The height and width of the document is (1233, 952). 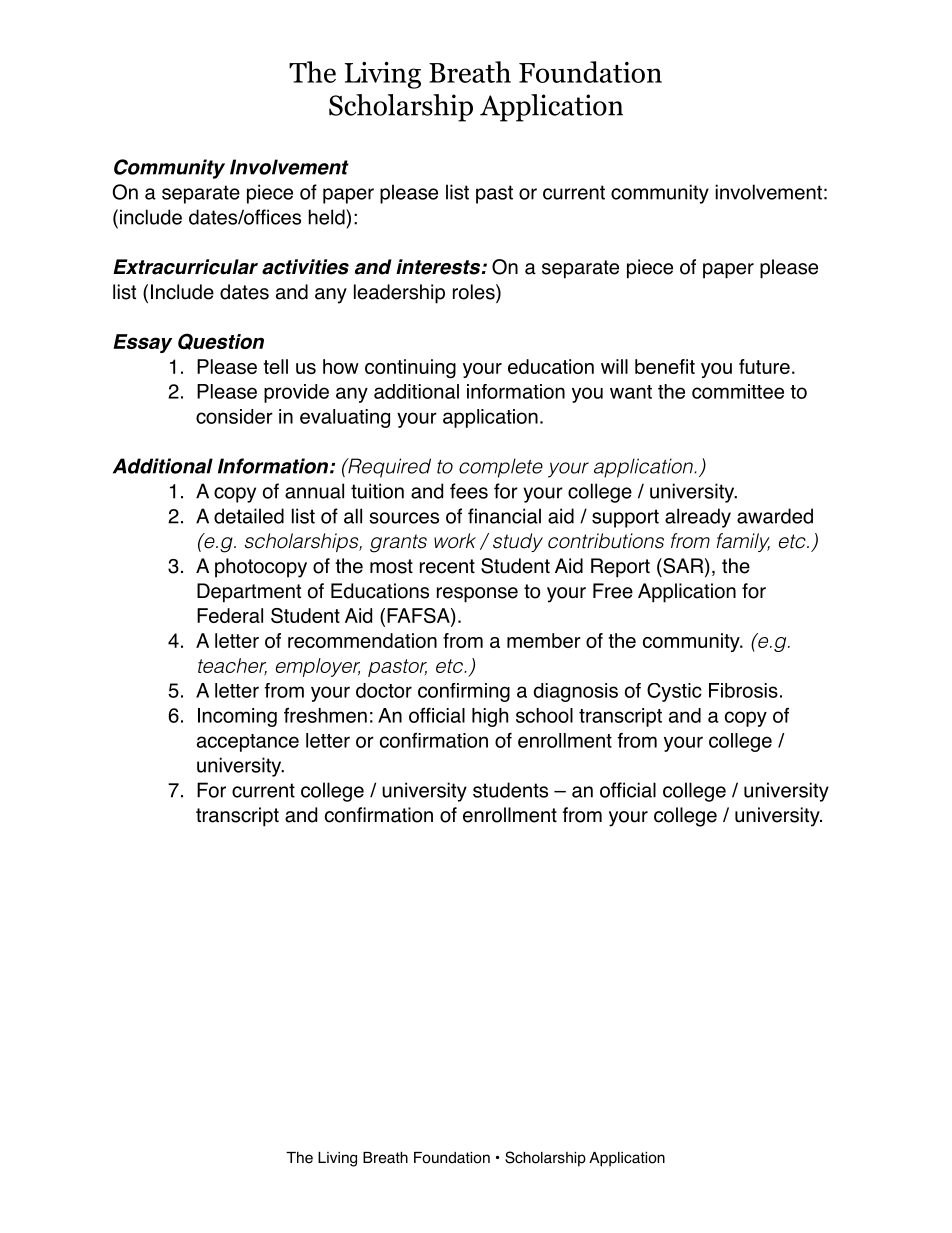 What do you see at coordinates (185, 267) in the document?
I see `Extracurricular` at bounding box center [185, 267].
